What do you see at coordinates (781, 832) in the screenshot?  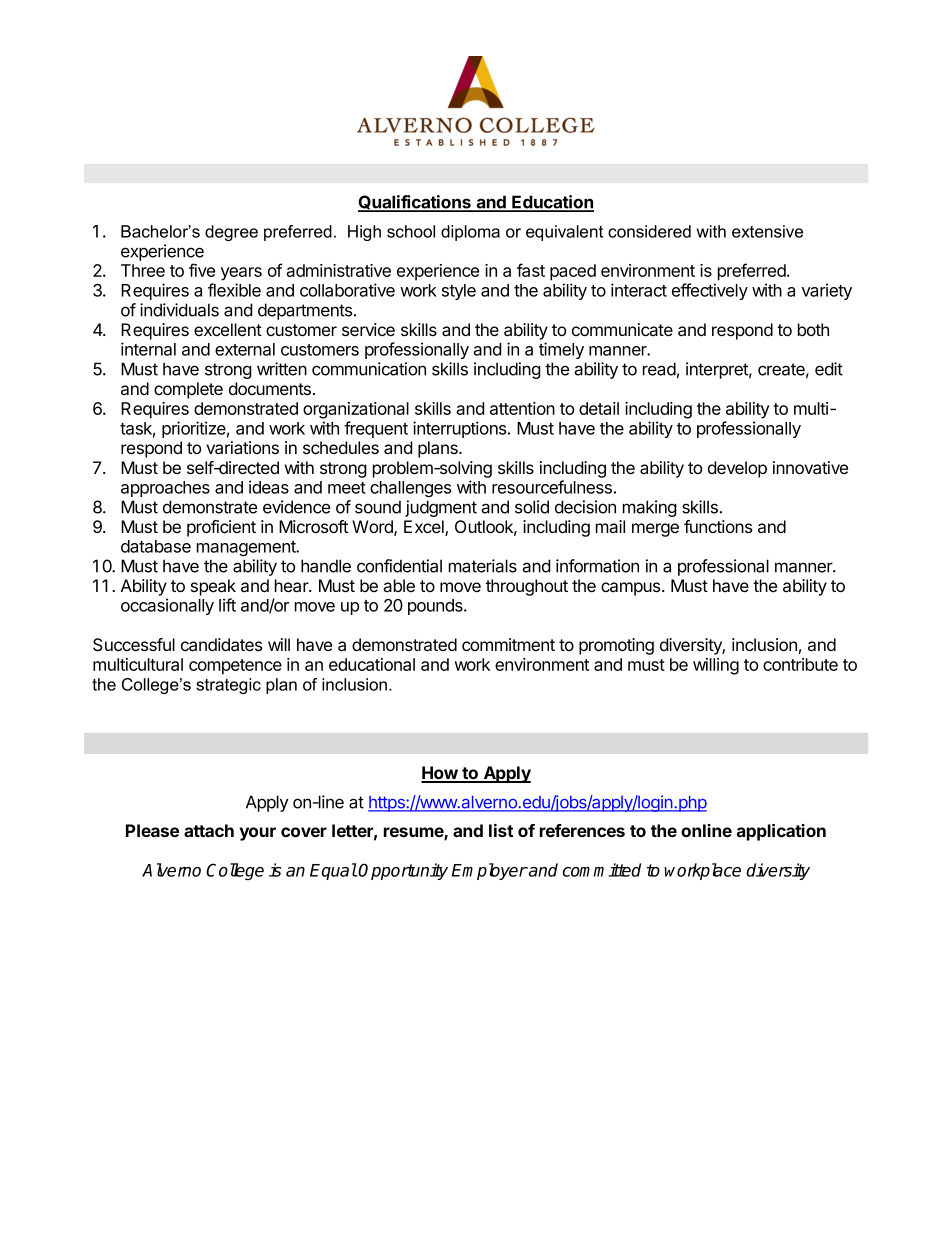 I see `application` at bounding box center [781, 832].
